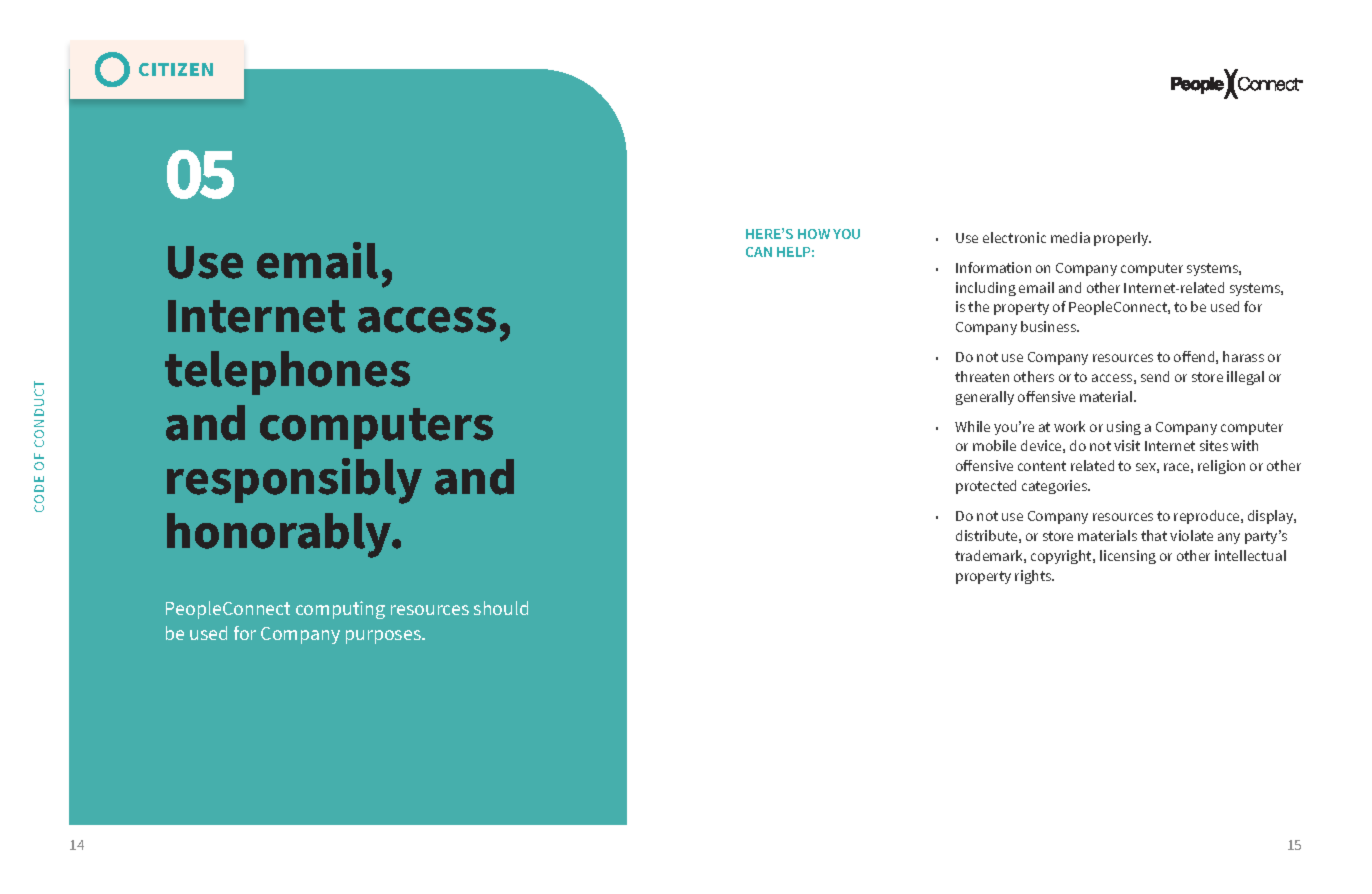  What do you see at coordinates (1070, 237) in the page?
I see `media` at bounding box center [1070, 237].
